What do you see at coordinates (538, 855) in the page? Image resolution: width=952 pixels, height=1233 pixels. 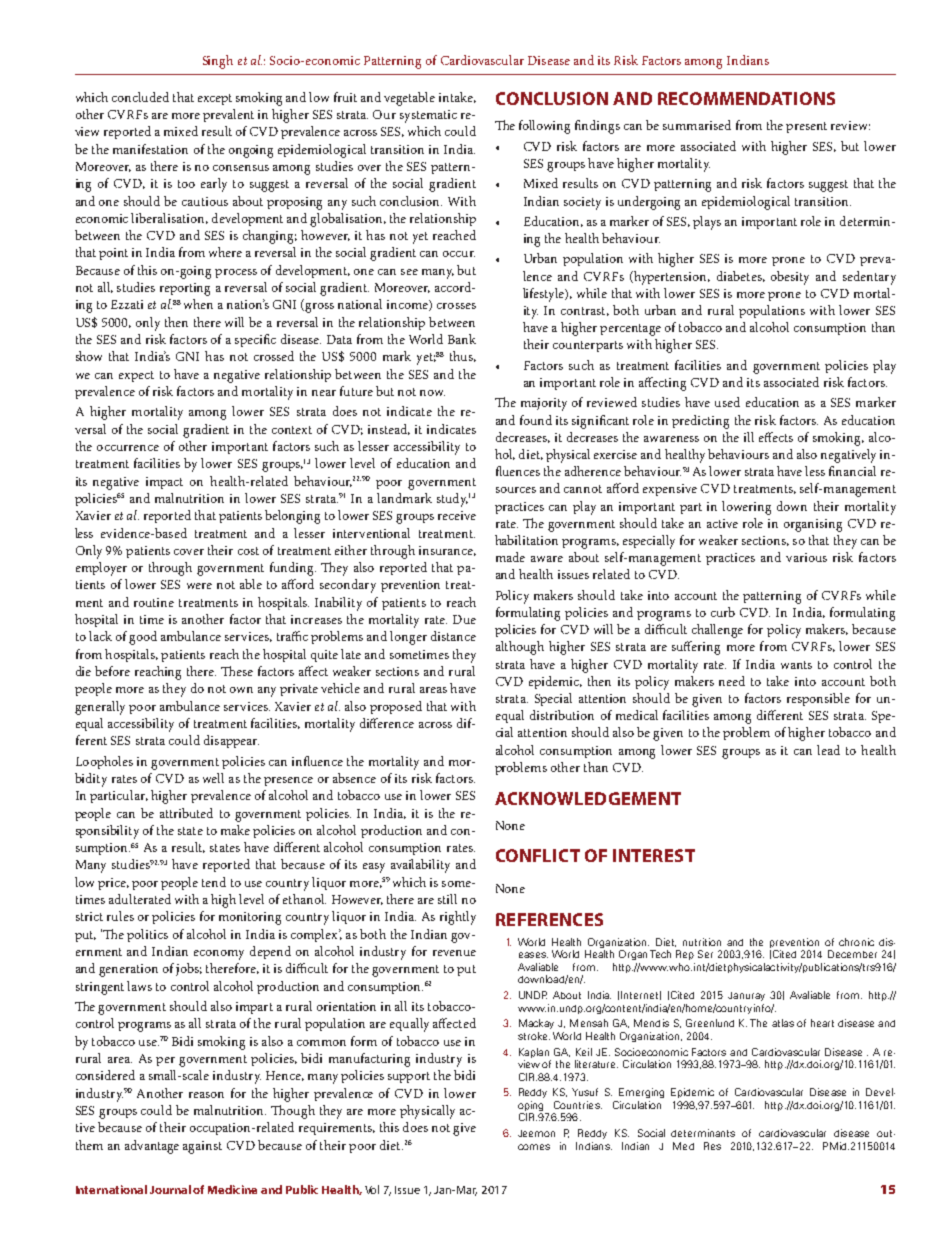 I see `CONFLICT` at bounding box center [538, 855].
